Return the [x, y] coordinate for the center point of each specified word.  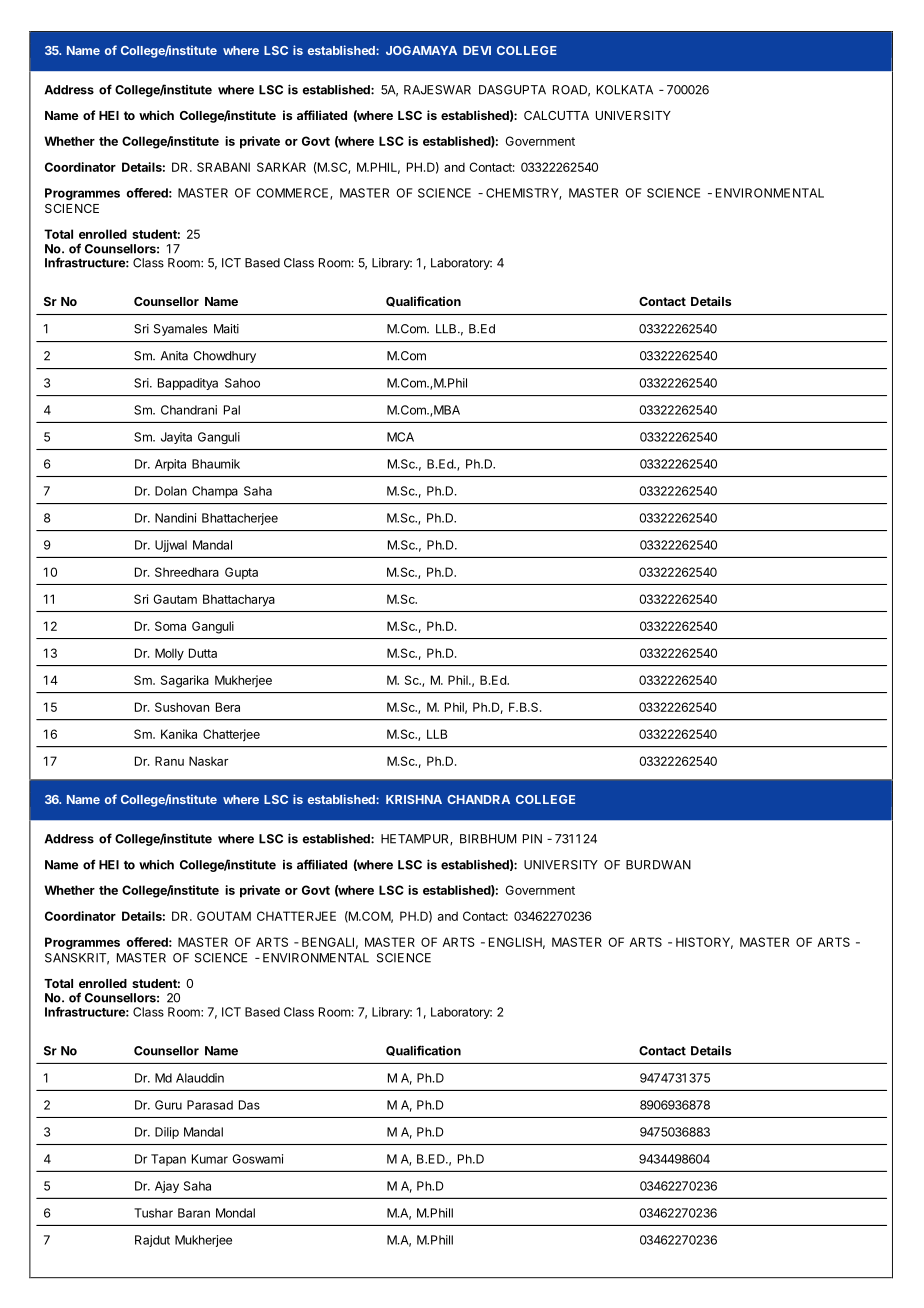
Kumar [210, 1159]
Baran [194, 1213]
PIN [532, 839]
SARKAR [281, 167]
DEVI [477, 50]
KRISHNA [414, 799]
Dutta [203, 653]
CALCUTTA [556, 115]
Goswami [258, 1159]
